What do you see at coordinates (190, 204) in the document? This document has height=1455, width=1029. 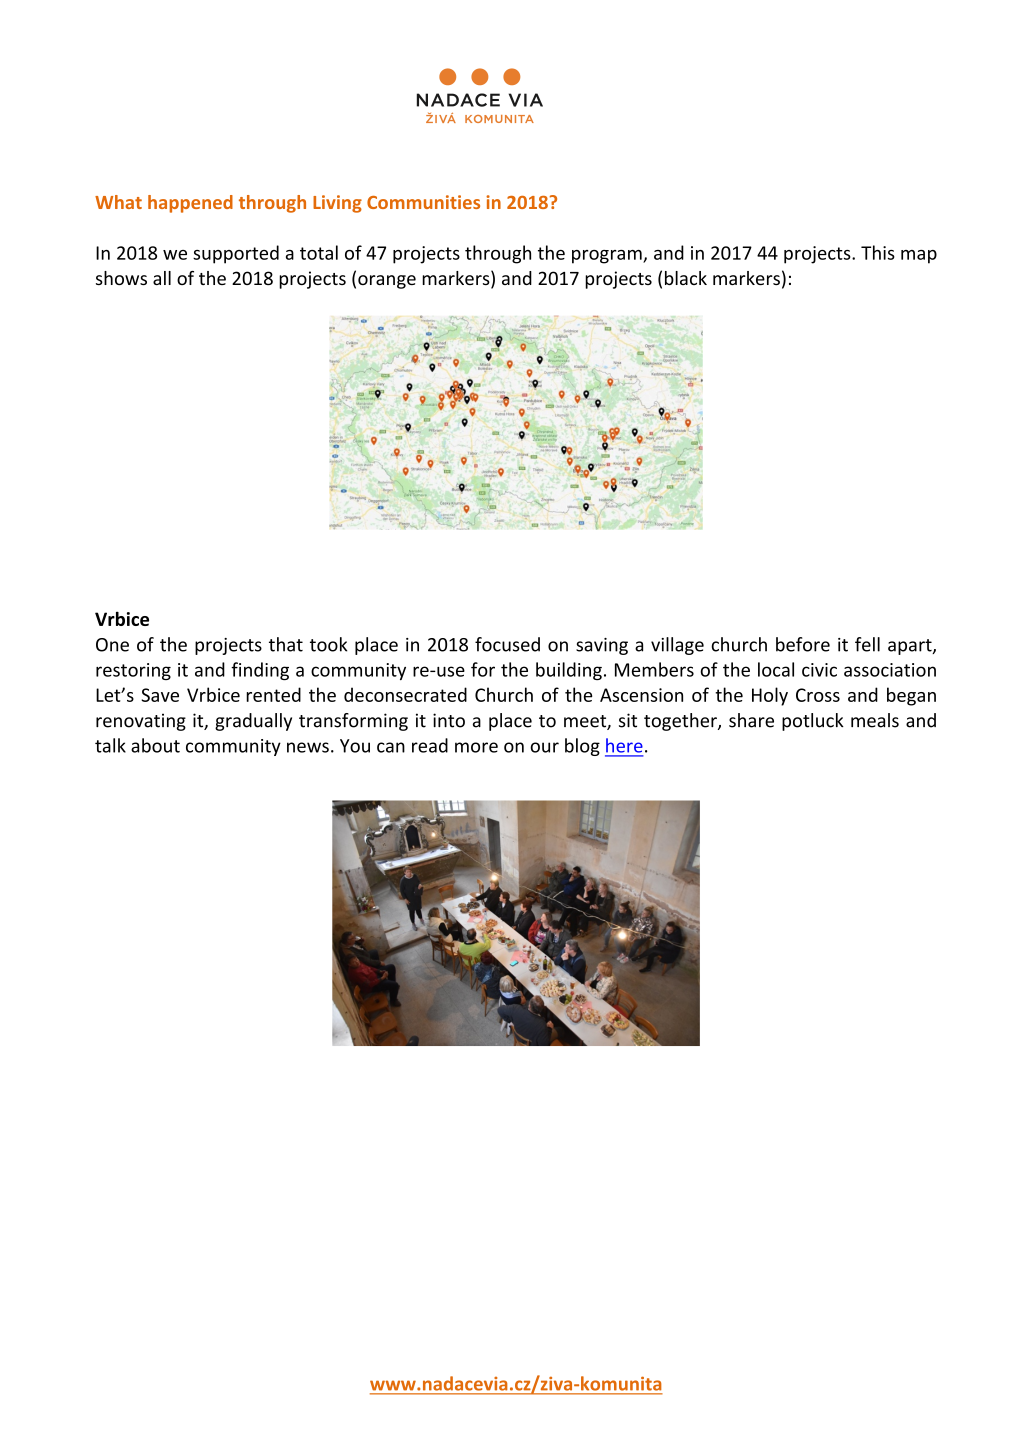 I see `happened` at bounding box center [190, 204].
